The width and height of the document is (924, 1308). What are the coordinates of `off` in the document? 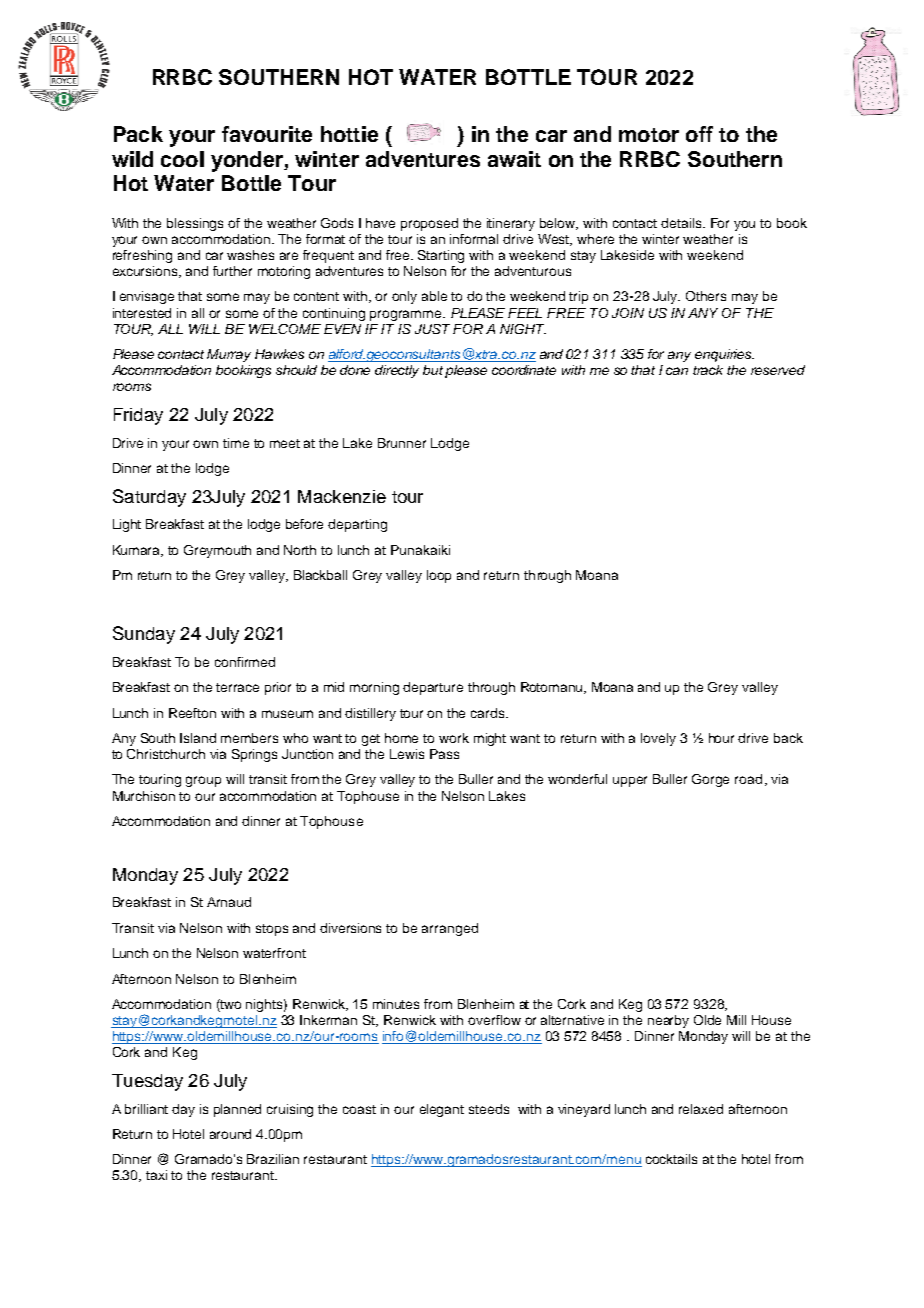 It's located at (699, 134).
